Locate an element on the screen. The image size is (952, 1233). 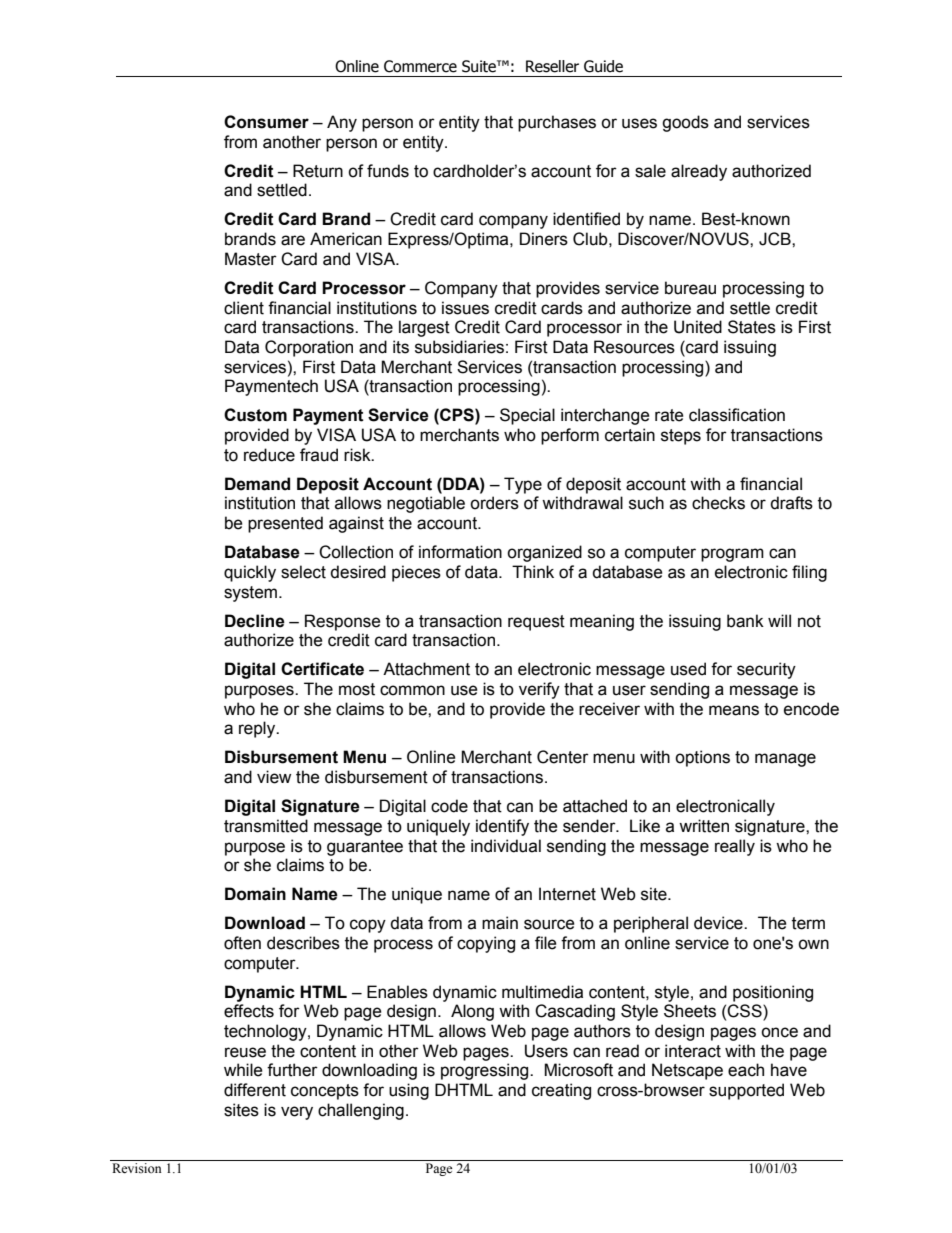
Suite is located at coordinates (480, 66).
